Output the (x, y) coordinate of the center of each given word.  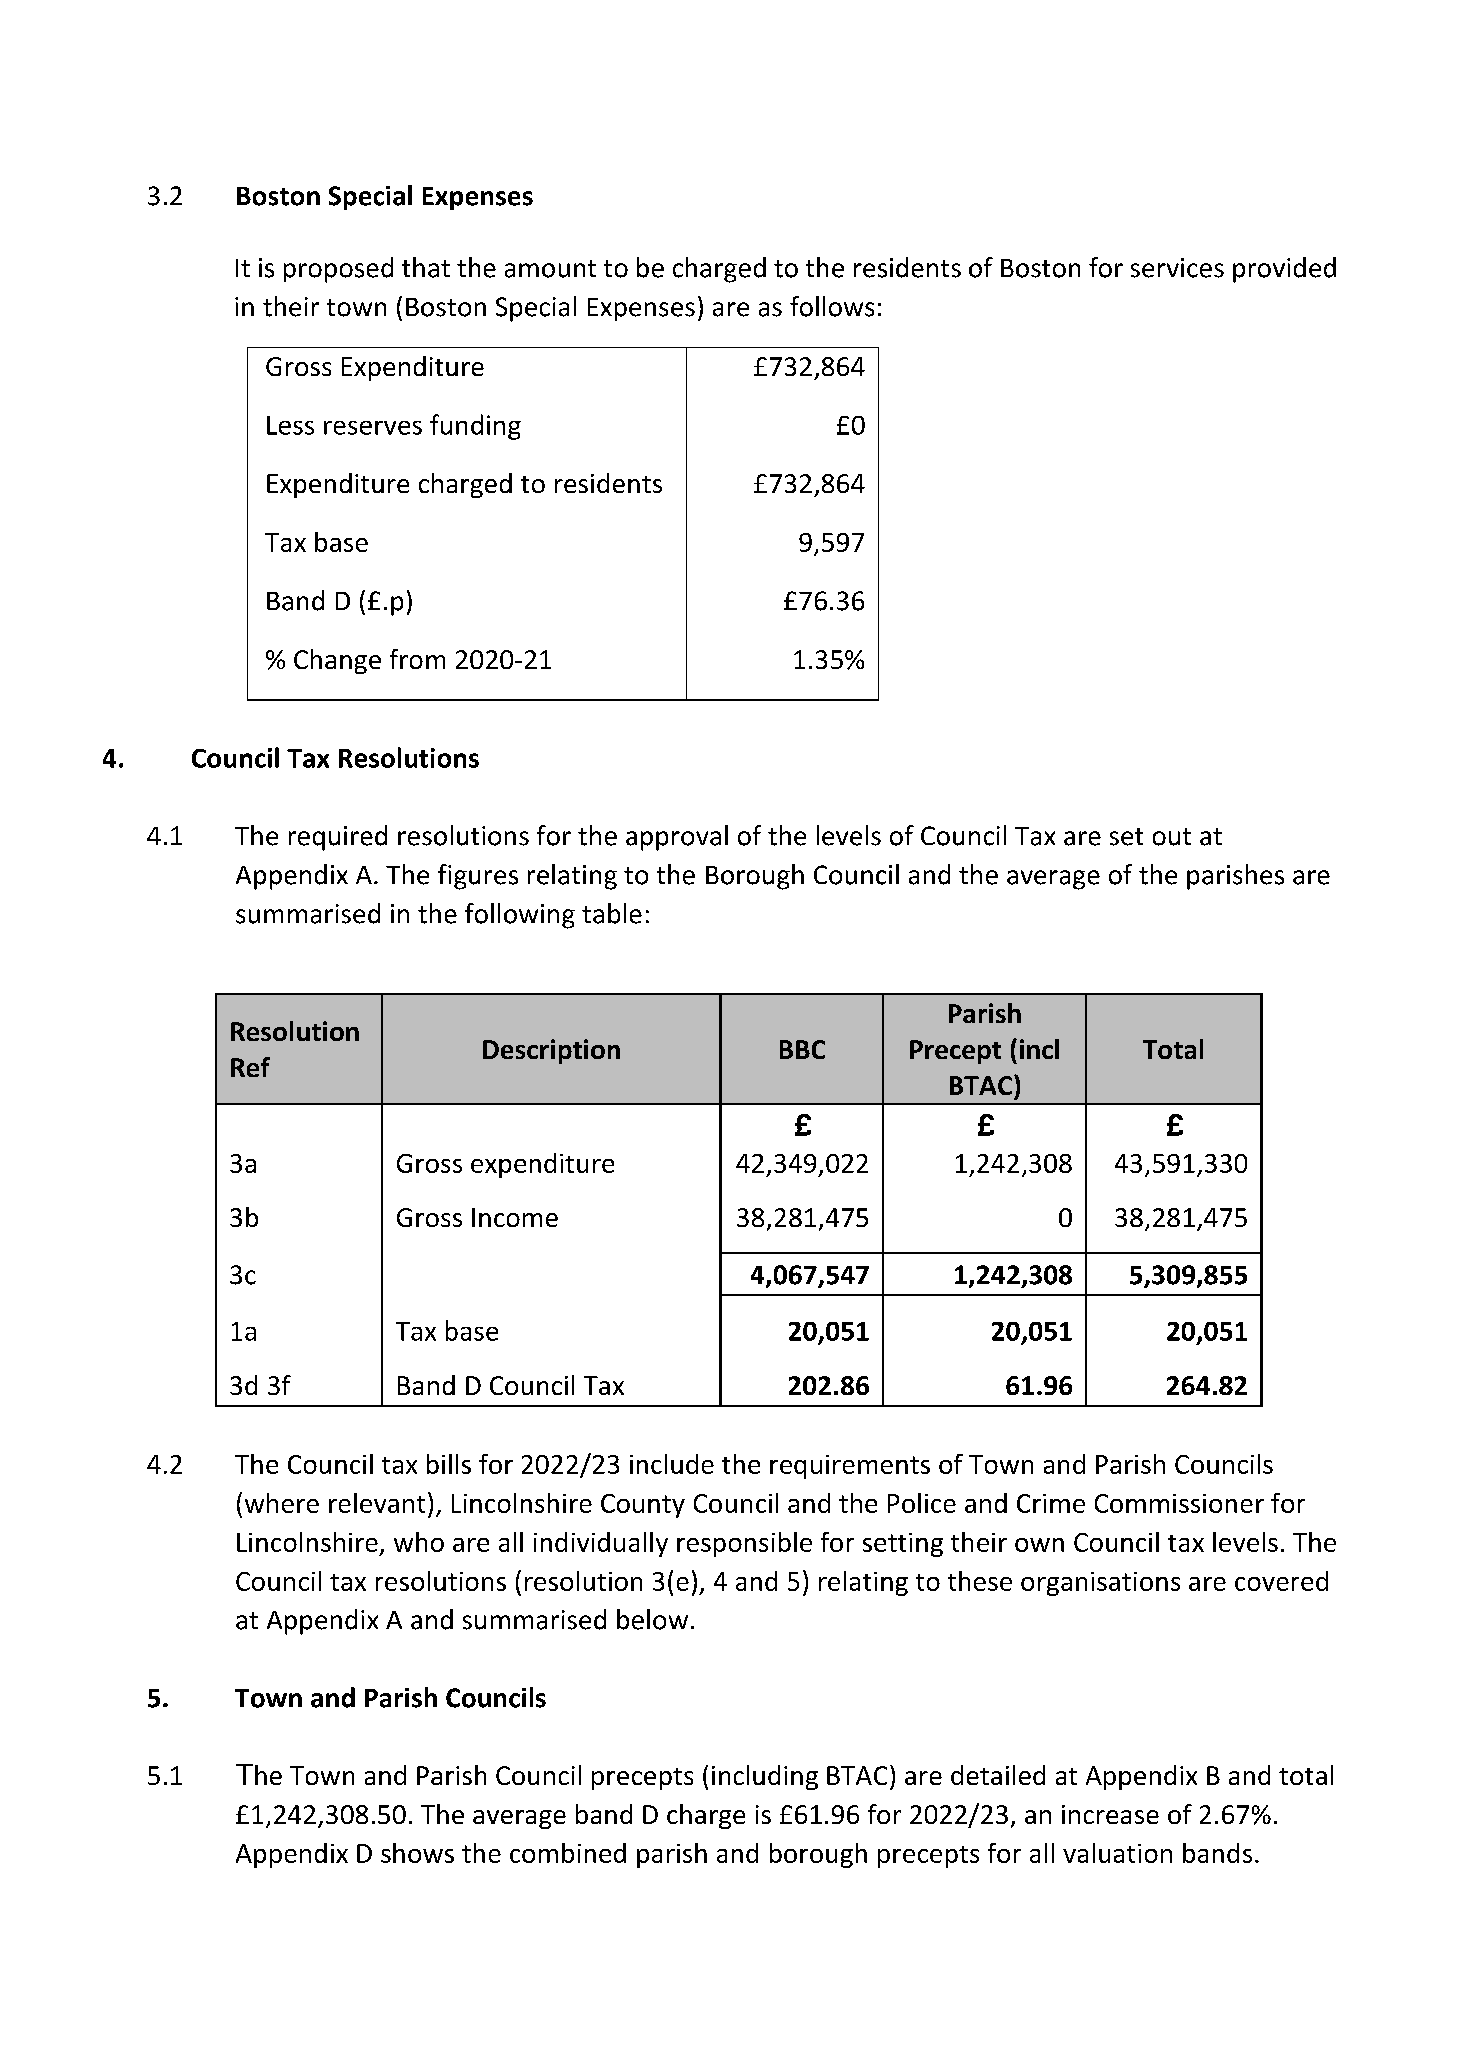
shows (417, 1853)
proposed (338, 270)
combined (568, 1853)
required (338, 838)
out (1172, 837)
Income (515, 1217)
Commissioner (1179, 1503)
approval (677, 838)
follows (832, 306)
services (1177, 268)
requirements (850, 1467)
